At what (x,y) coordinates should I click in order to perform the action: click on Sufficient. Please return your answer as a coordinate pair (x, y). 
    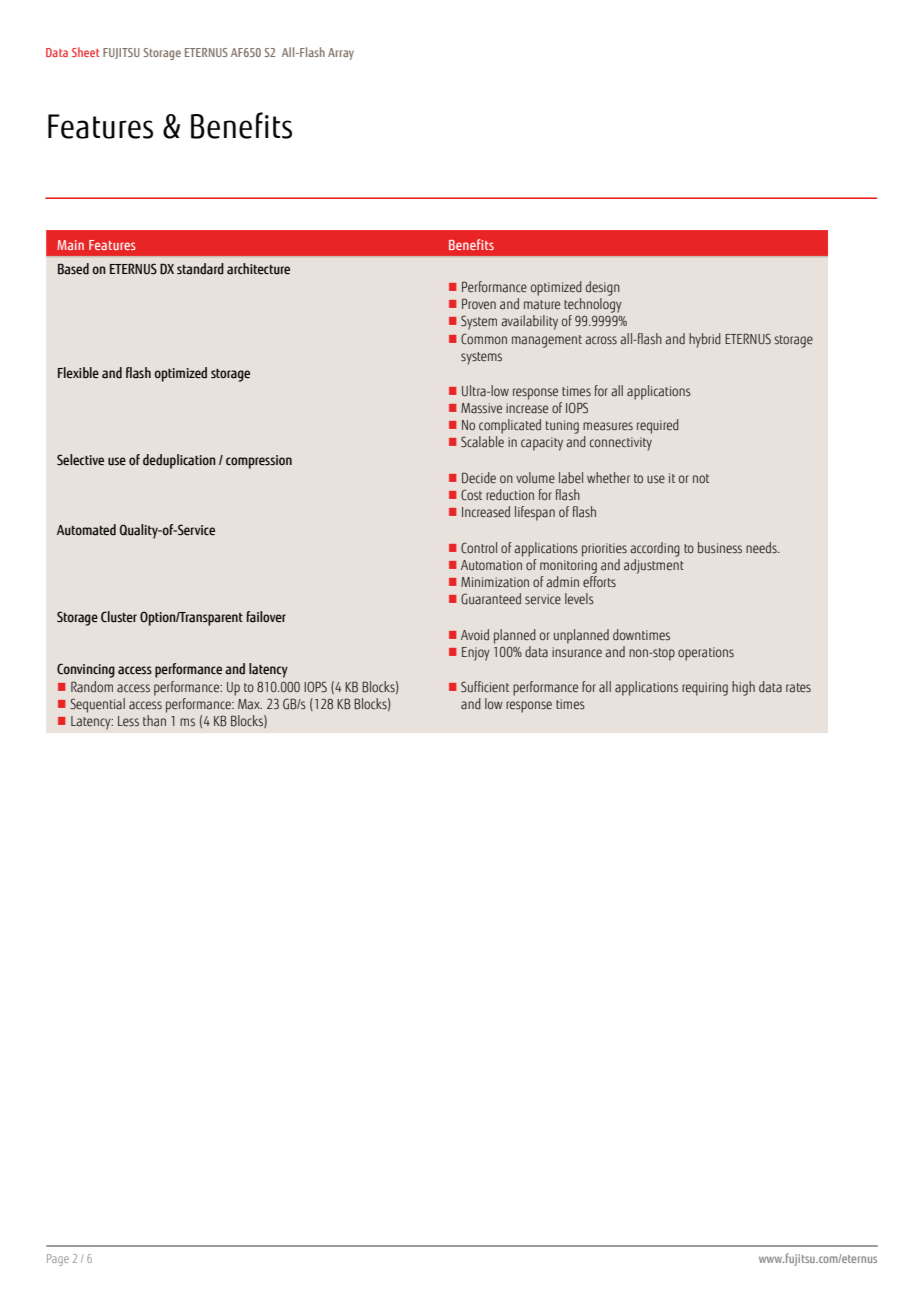
    Looking at the image, I should click on (485, 687).
